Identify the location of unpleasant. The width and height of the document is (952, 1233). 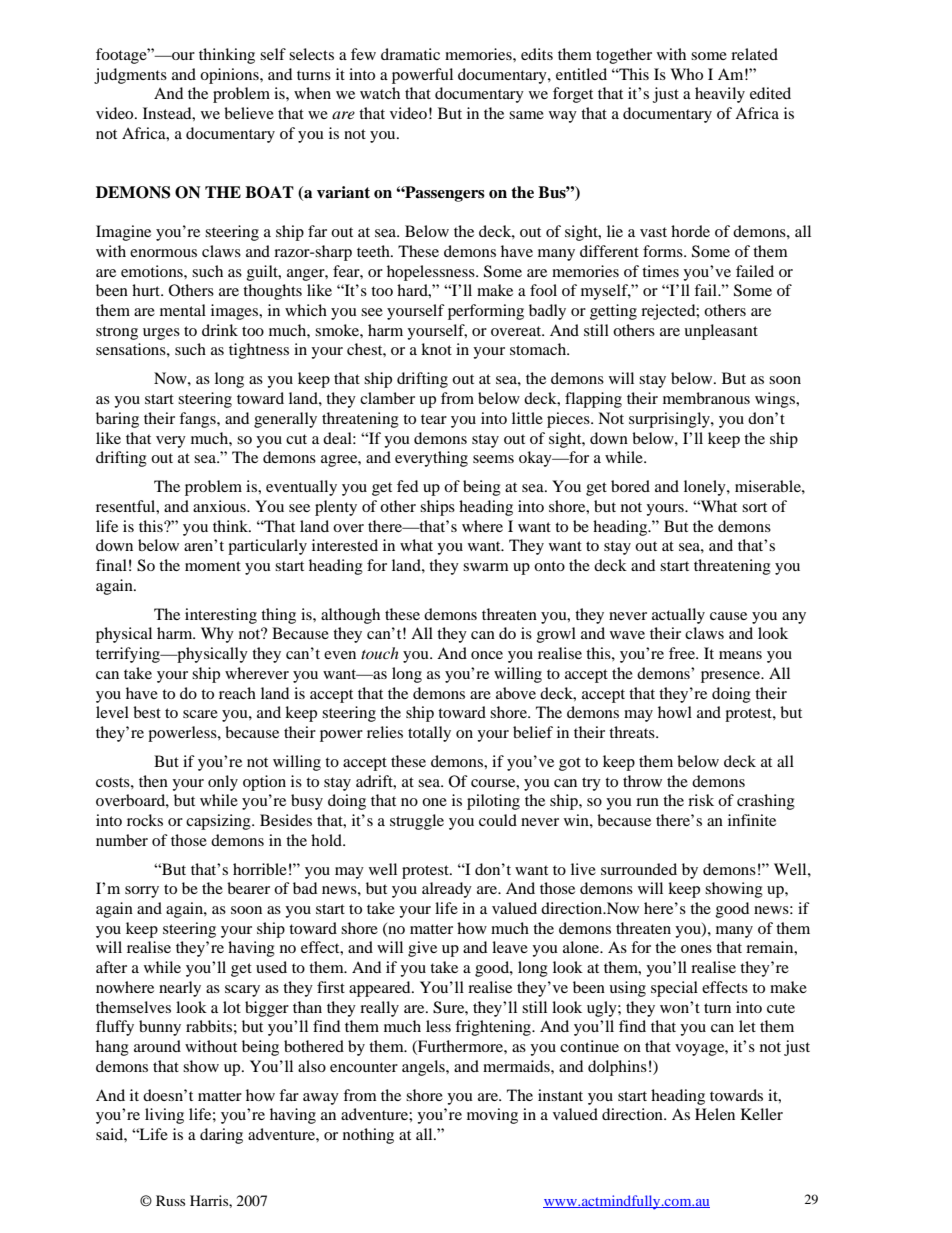
(721, 332).
